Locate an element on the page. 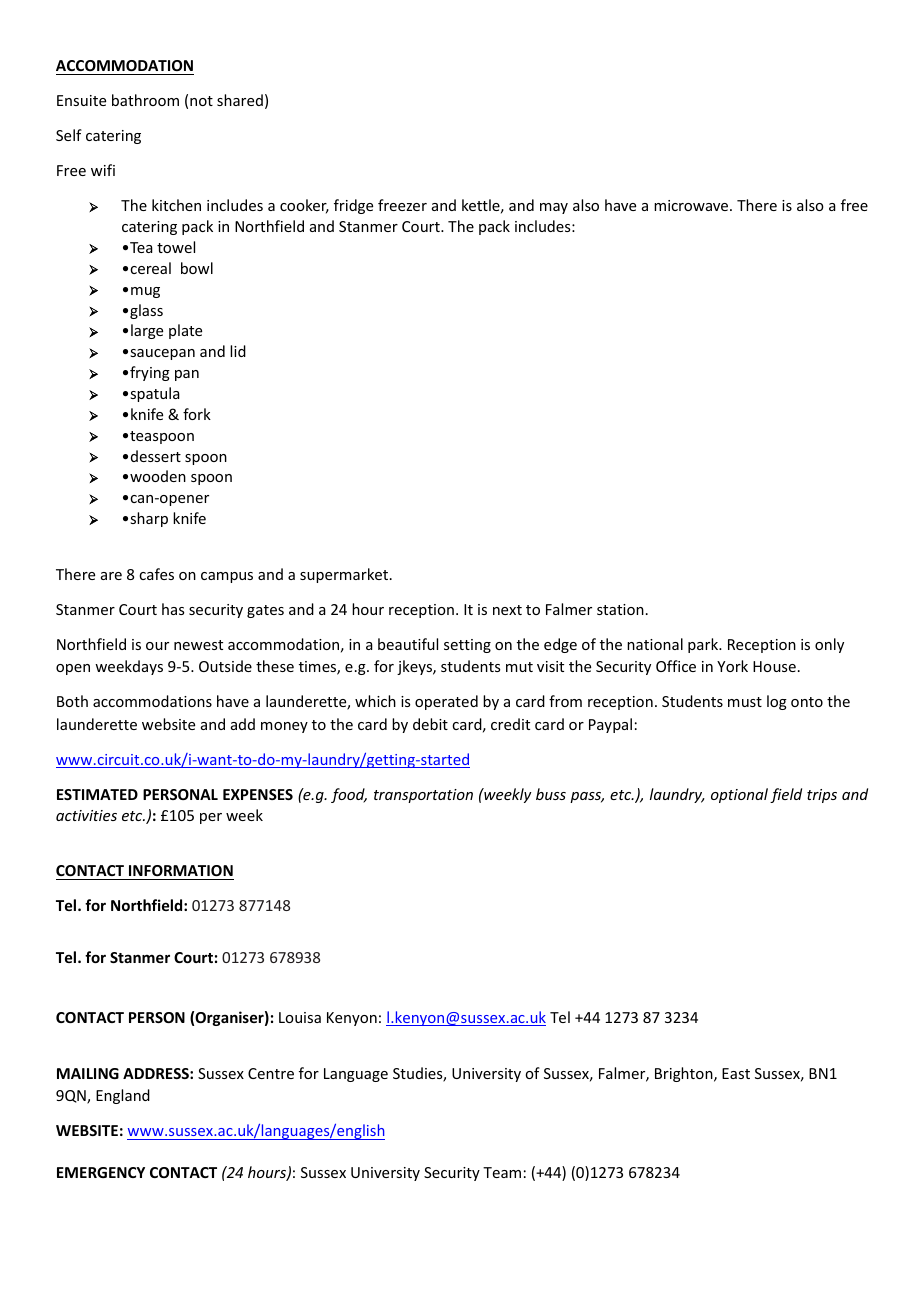  microwave is located at coordinates (692, 205).
